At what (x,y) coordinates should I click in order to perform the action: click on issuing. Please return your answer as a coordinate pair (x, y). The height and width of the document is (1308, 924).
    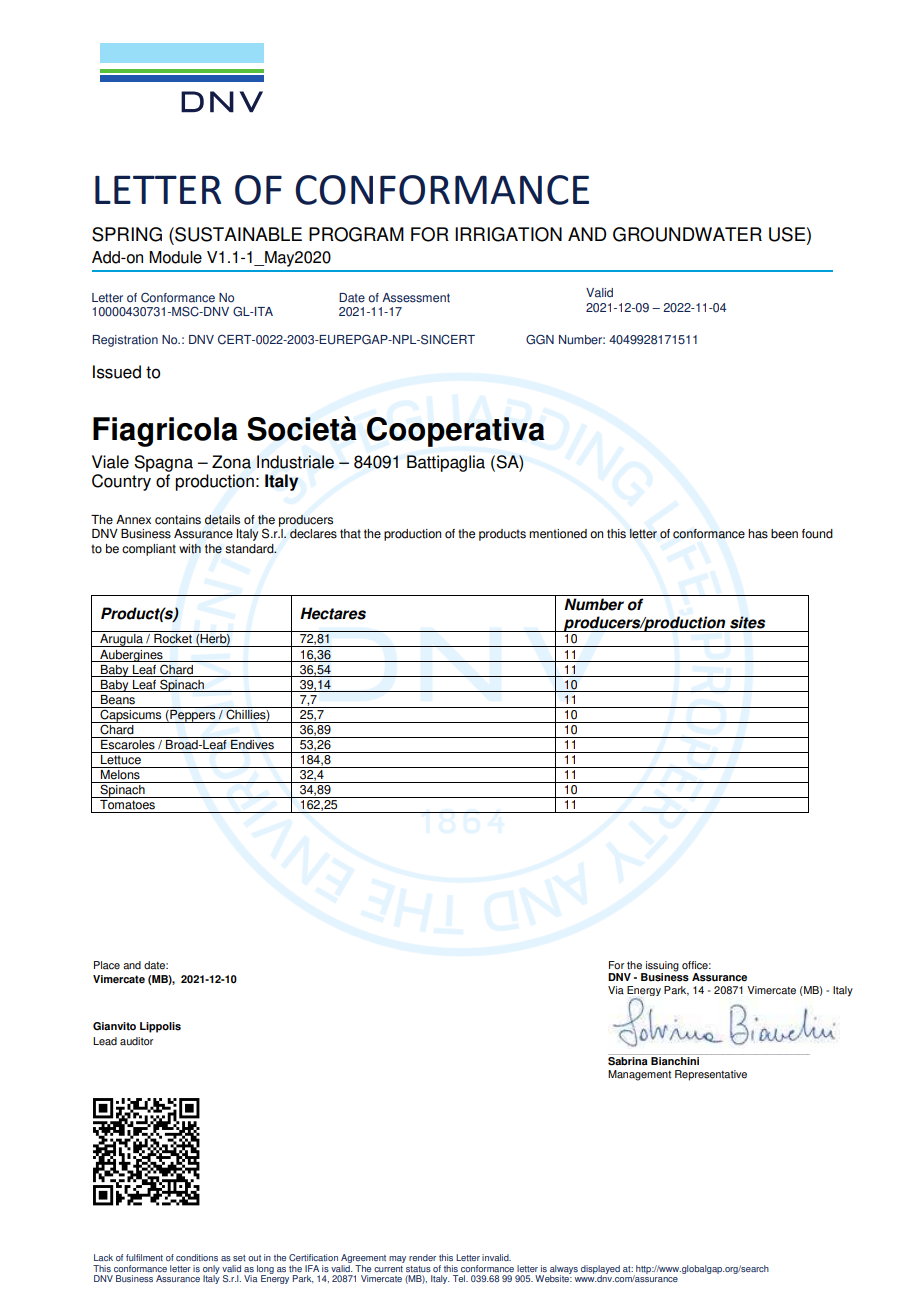
    Looking at the image, I should click on (661, 967).
